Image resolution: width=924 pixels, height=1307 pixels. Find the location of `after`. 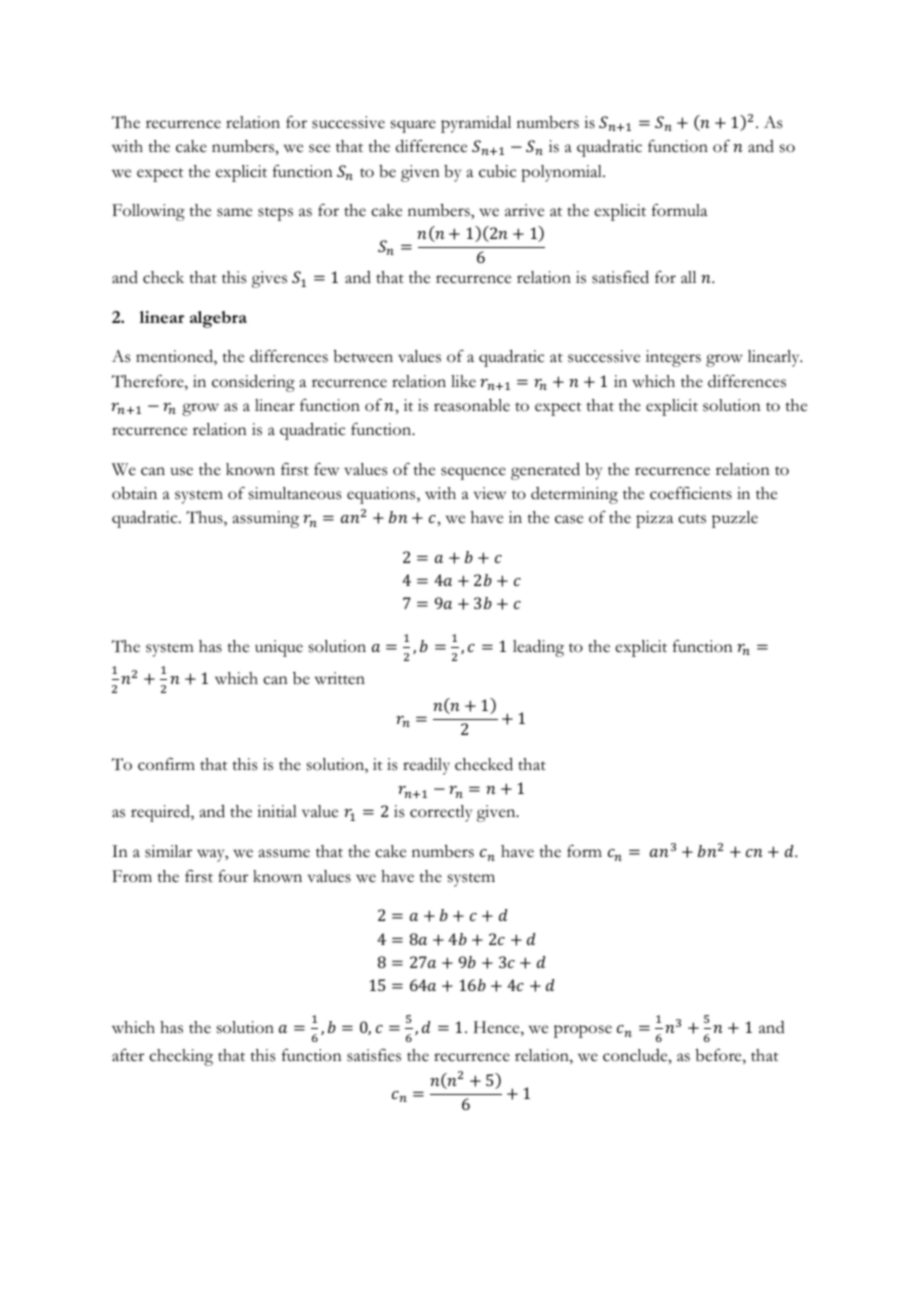

after is located at coordinates (128, 1055).
